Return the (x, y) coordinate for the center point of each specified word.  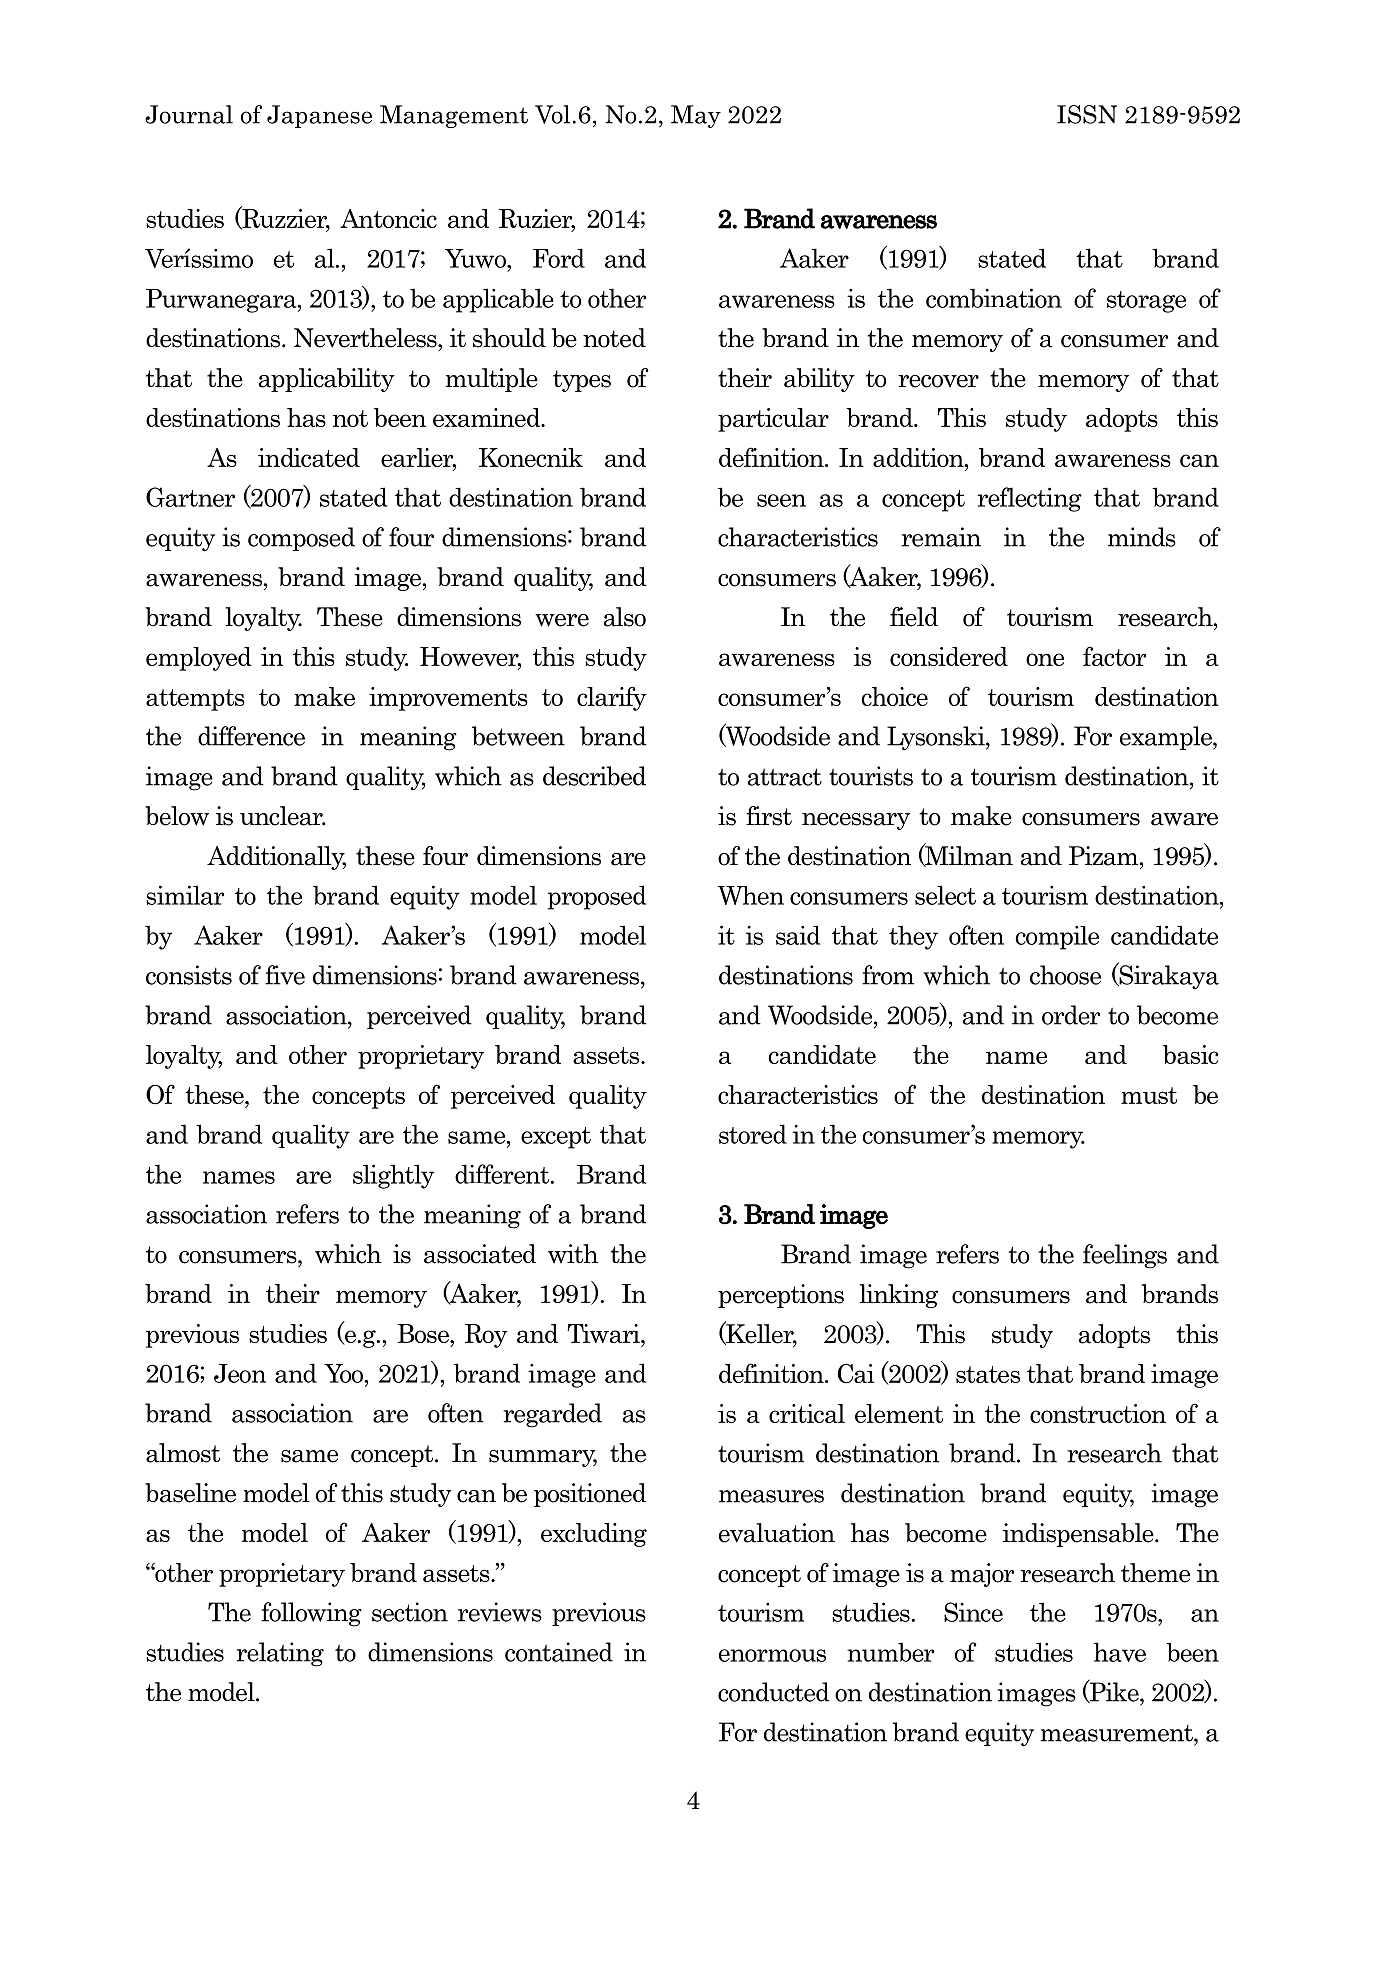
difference (251, 736)
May (696, 116)
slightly (393, 1176)
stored (753, 1134)
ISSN (1087, 114)
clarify (612, 698)
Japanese (319, 116)
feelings (1125, 1256)
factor (1114, 656)
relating (280, 1654)
